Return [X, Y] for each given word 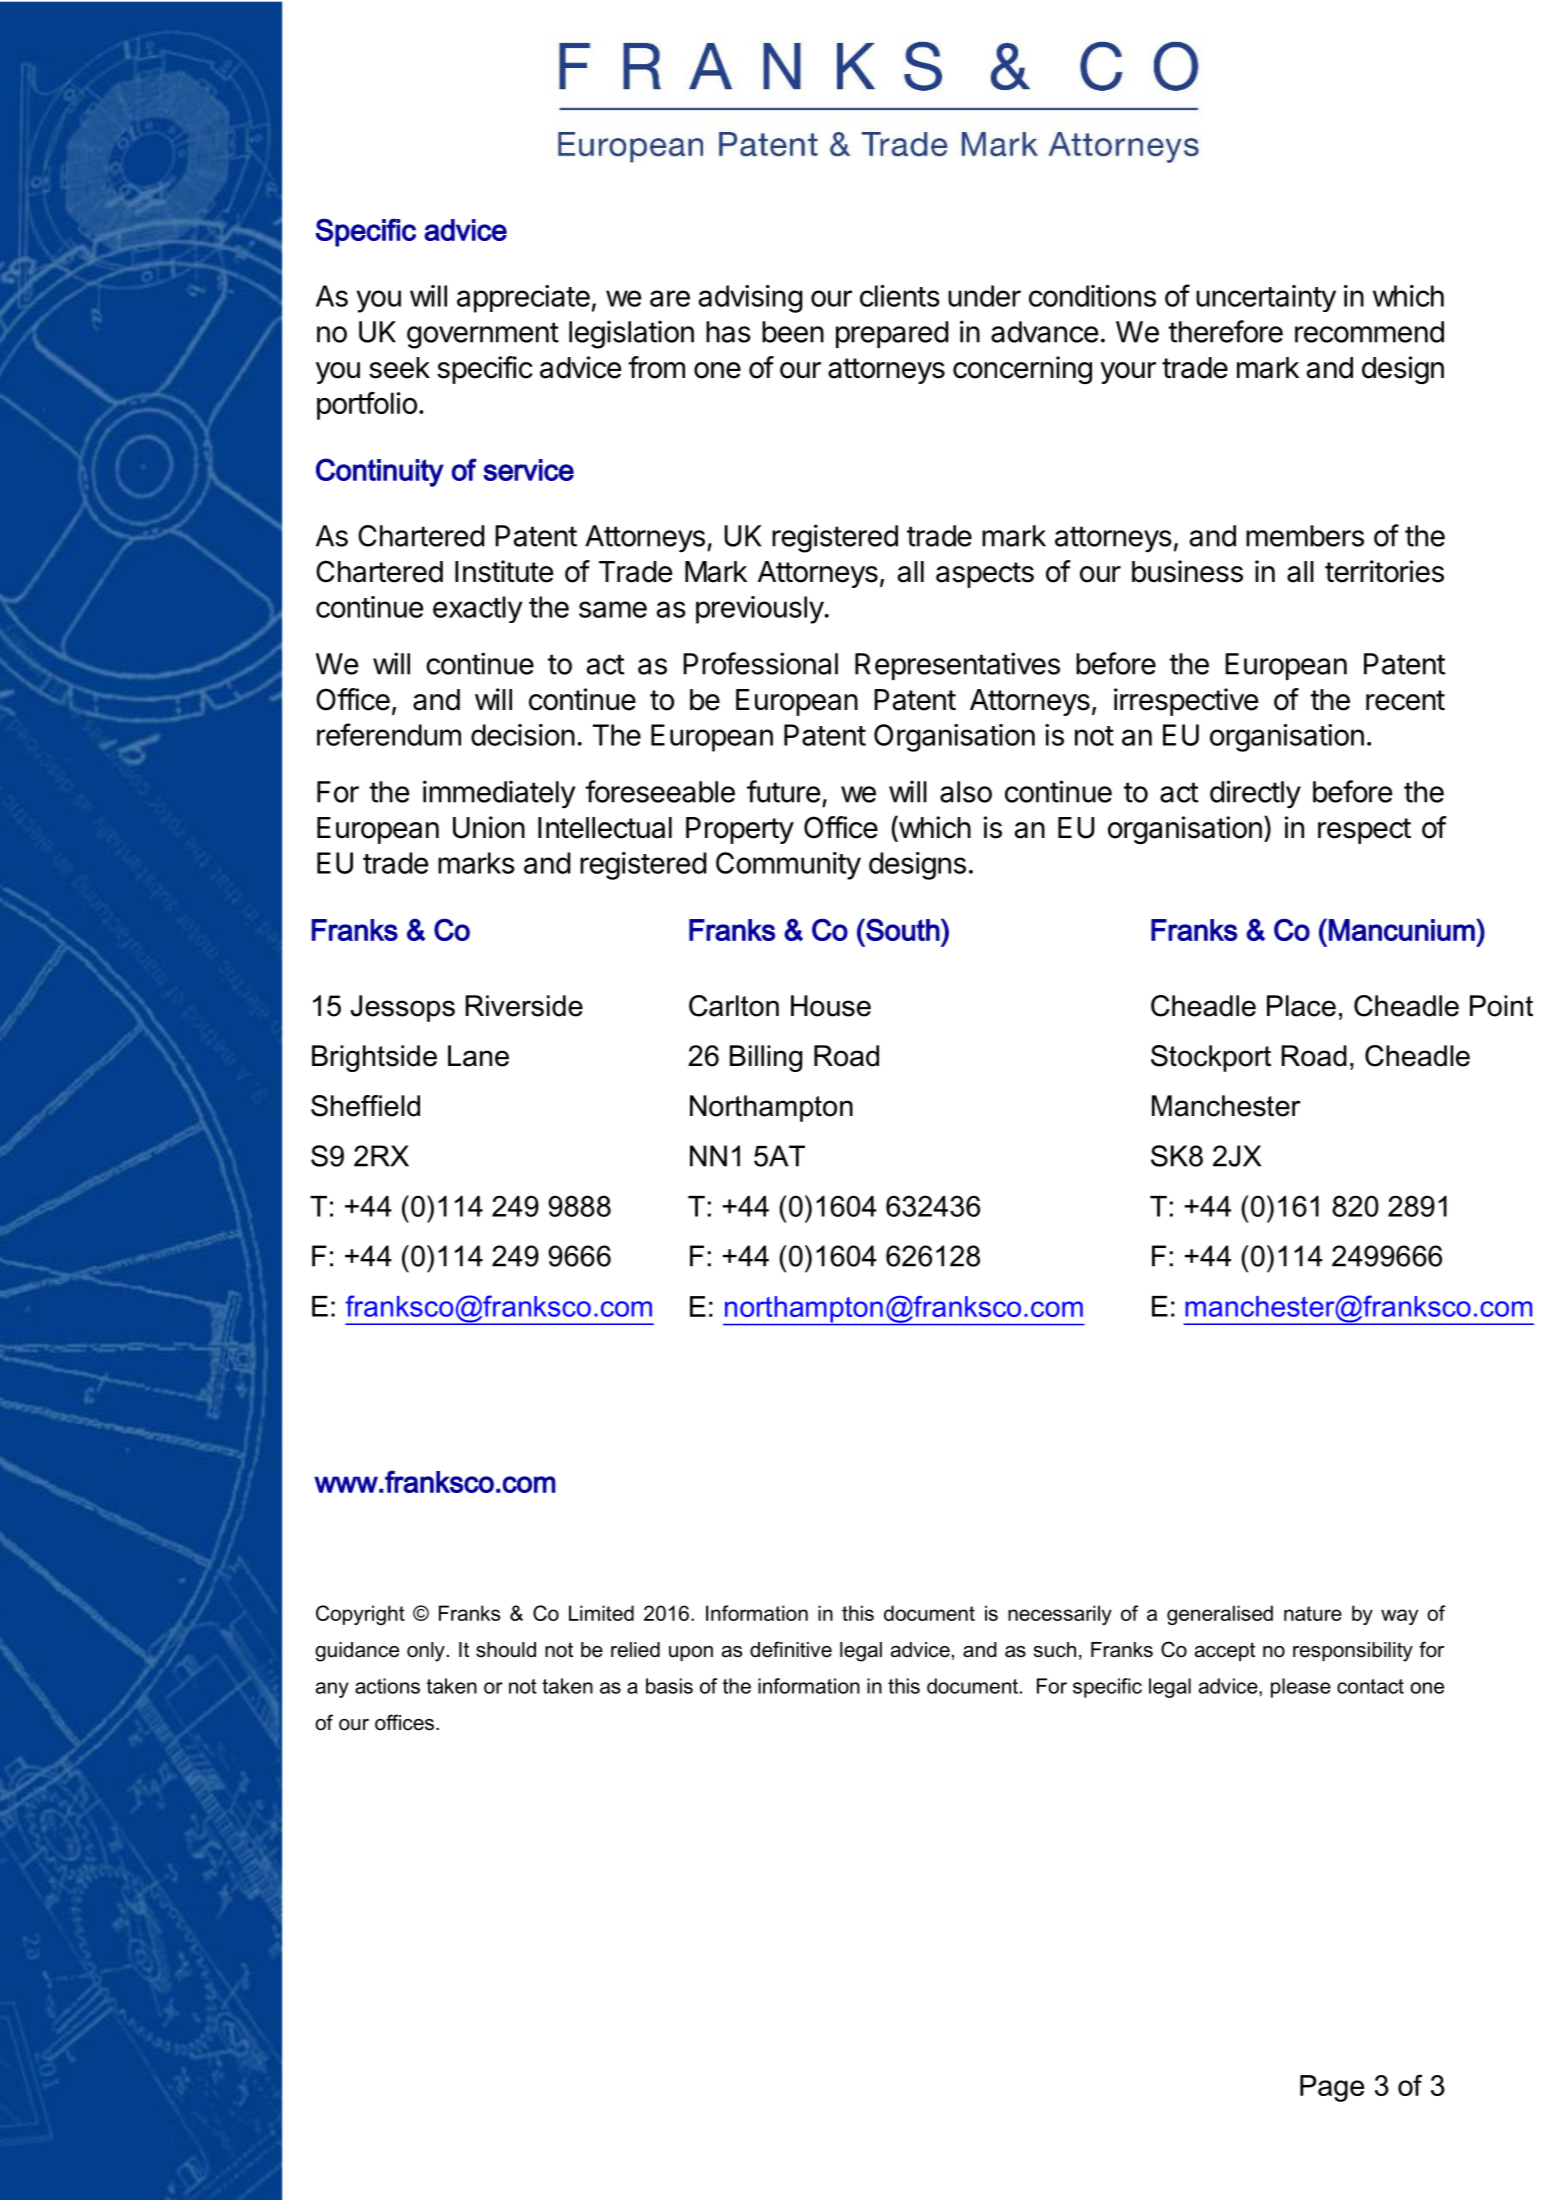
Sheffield [365, 1106]
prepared [892, 334]
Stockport [1211, 1058]
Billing [766, 1058]
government [483, 335]
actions [387, 1686]
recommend [1369, 332]
